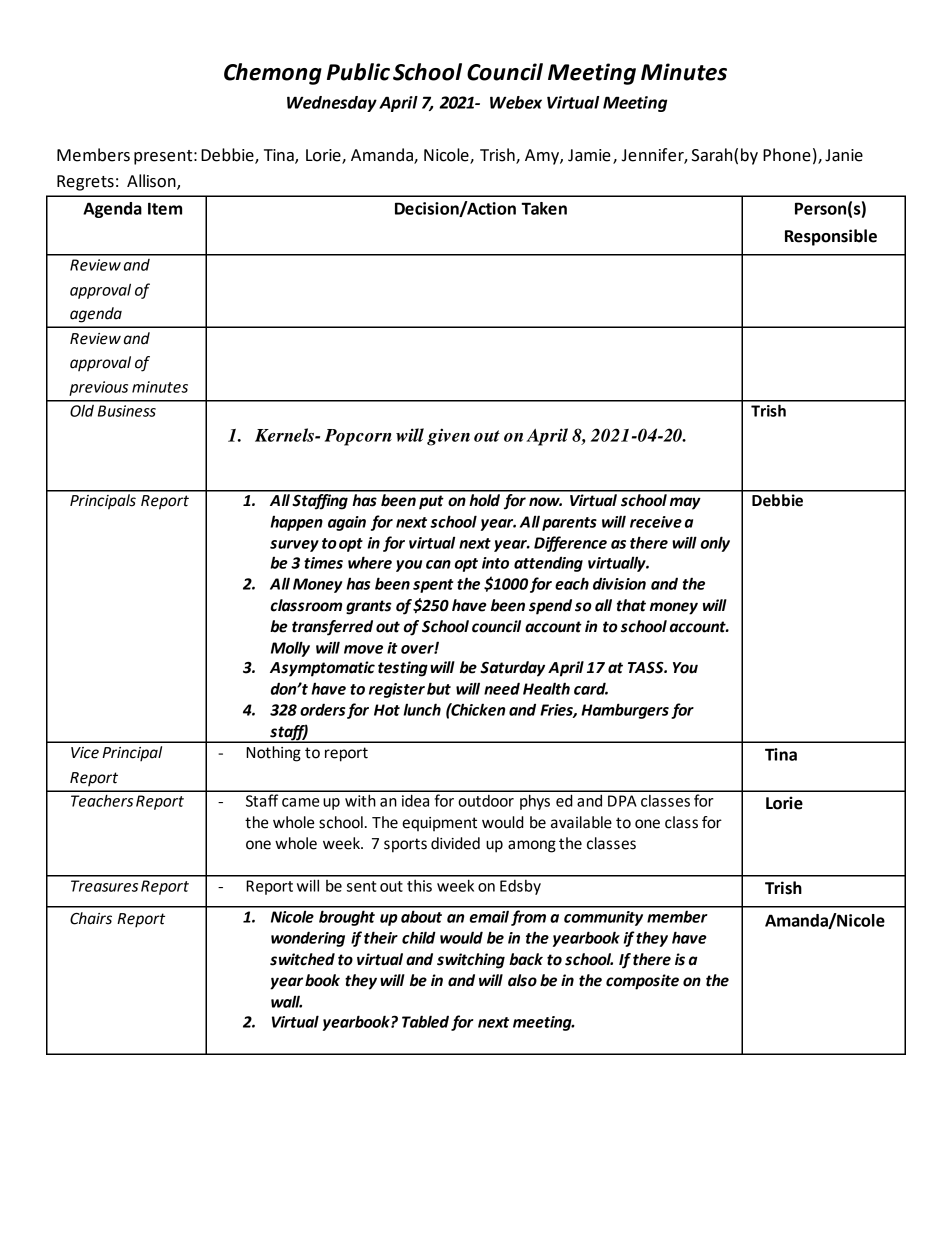 Image resolution: width=952 pixels, height=1233 pixels. What do you see at coordinates (787, 155) in the screenshot?
I see `Phone` at bounding box center [787, 155].
